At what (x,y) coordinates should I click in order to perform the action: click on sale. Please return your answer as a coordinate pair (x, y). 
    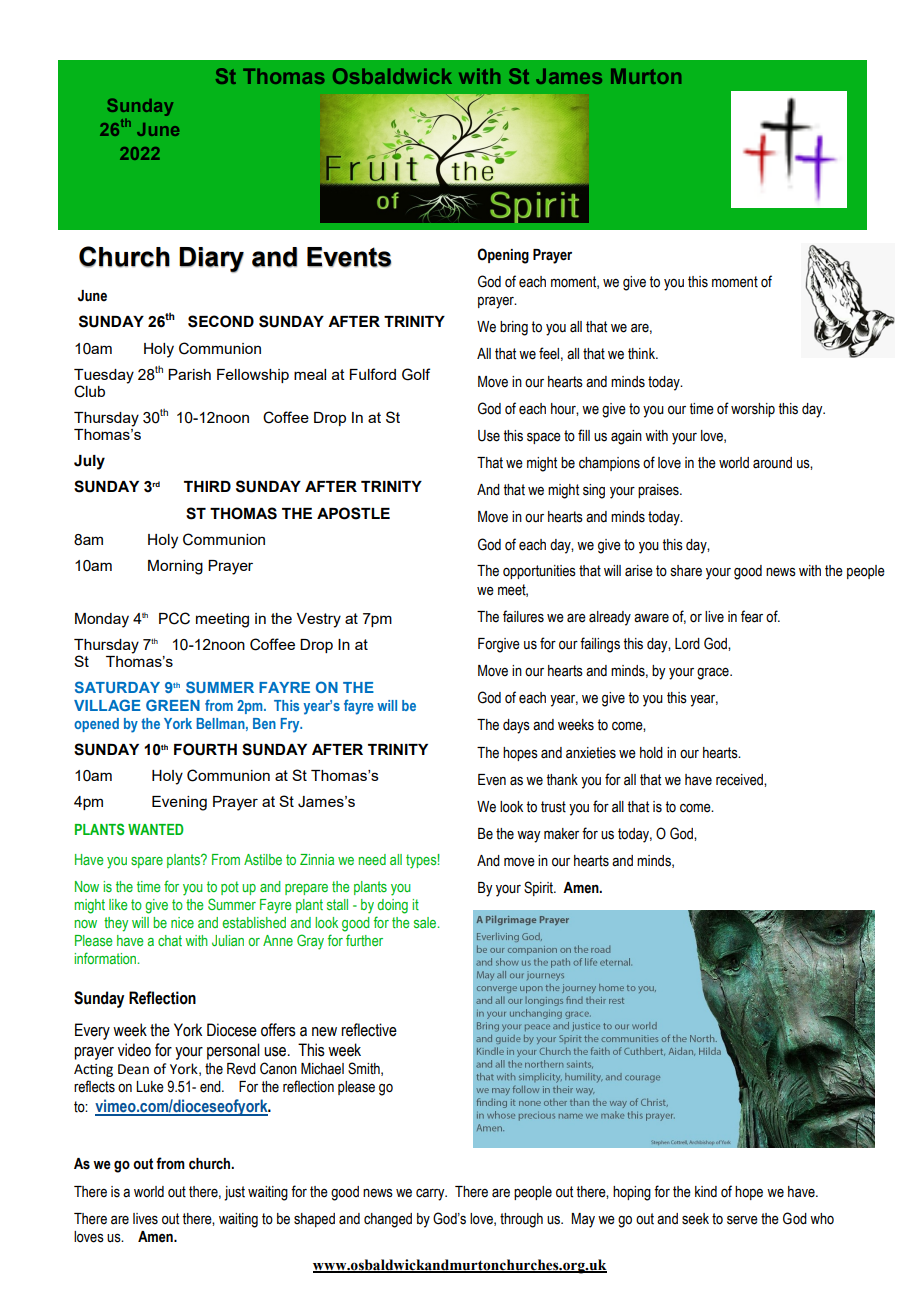
    Looking at the image, I should click on (426, 922).
